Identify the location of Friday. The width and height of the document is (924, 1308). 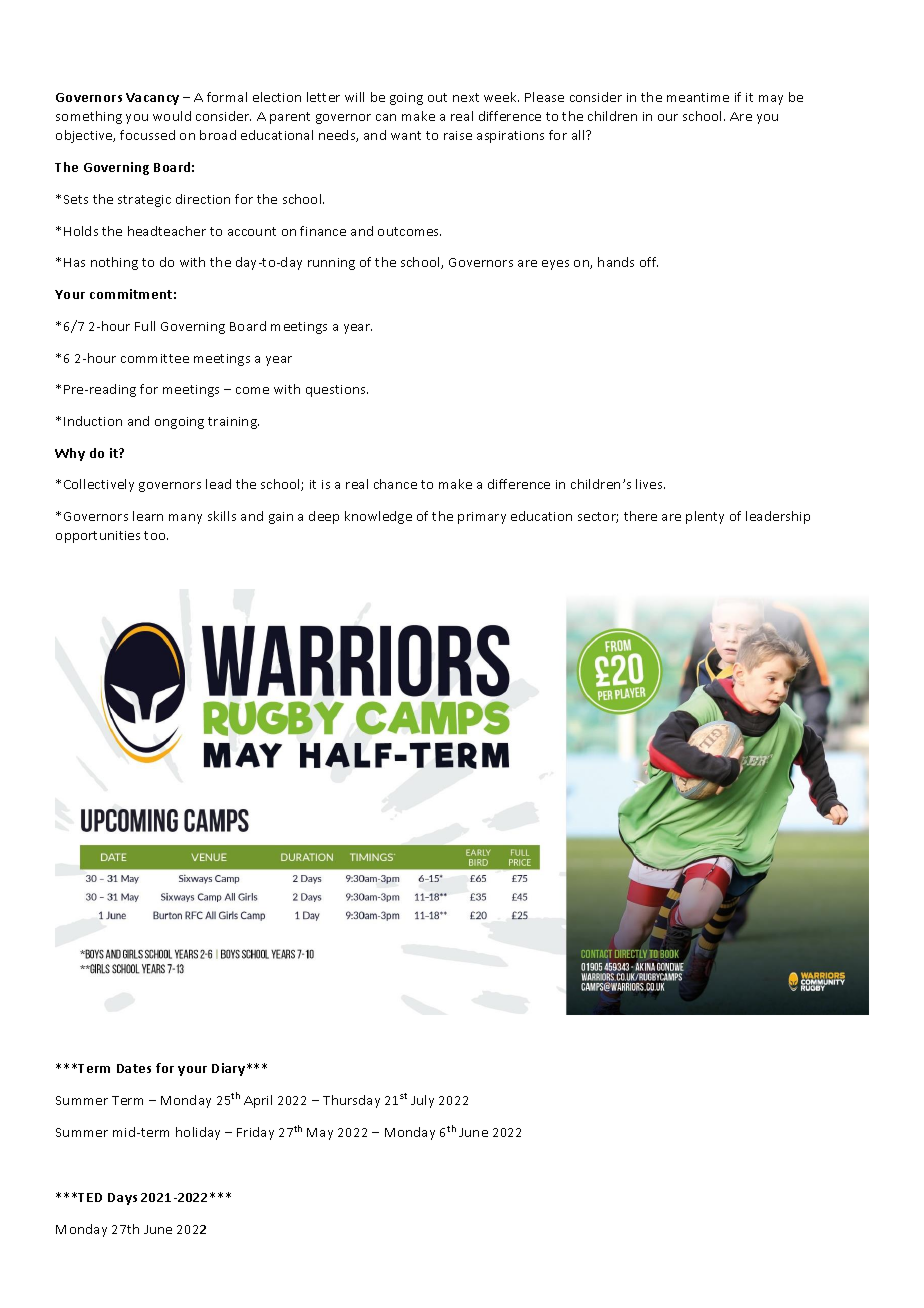
(255, 1133).
